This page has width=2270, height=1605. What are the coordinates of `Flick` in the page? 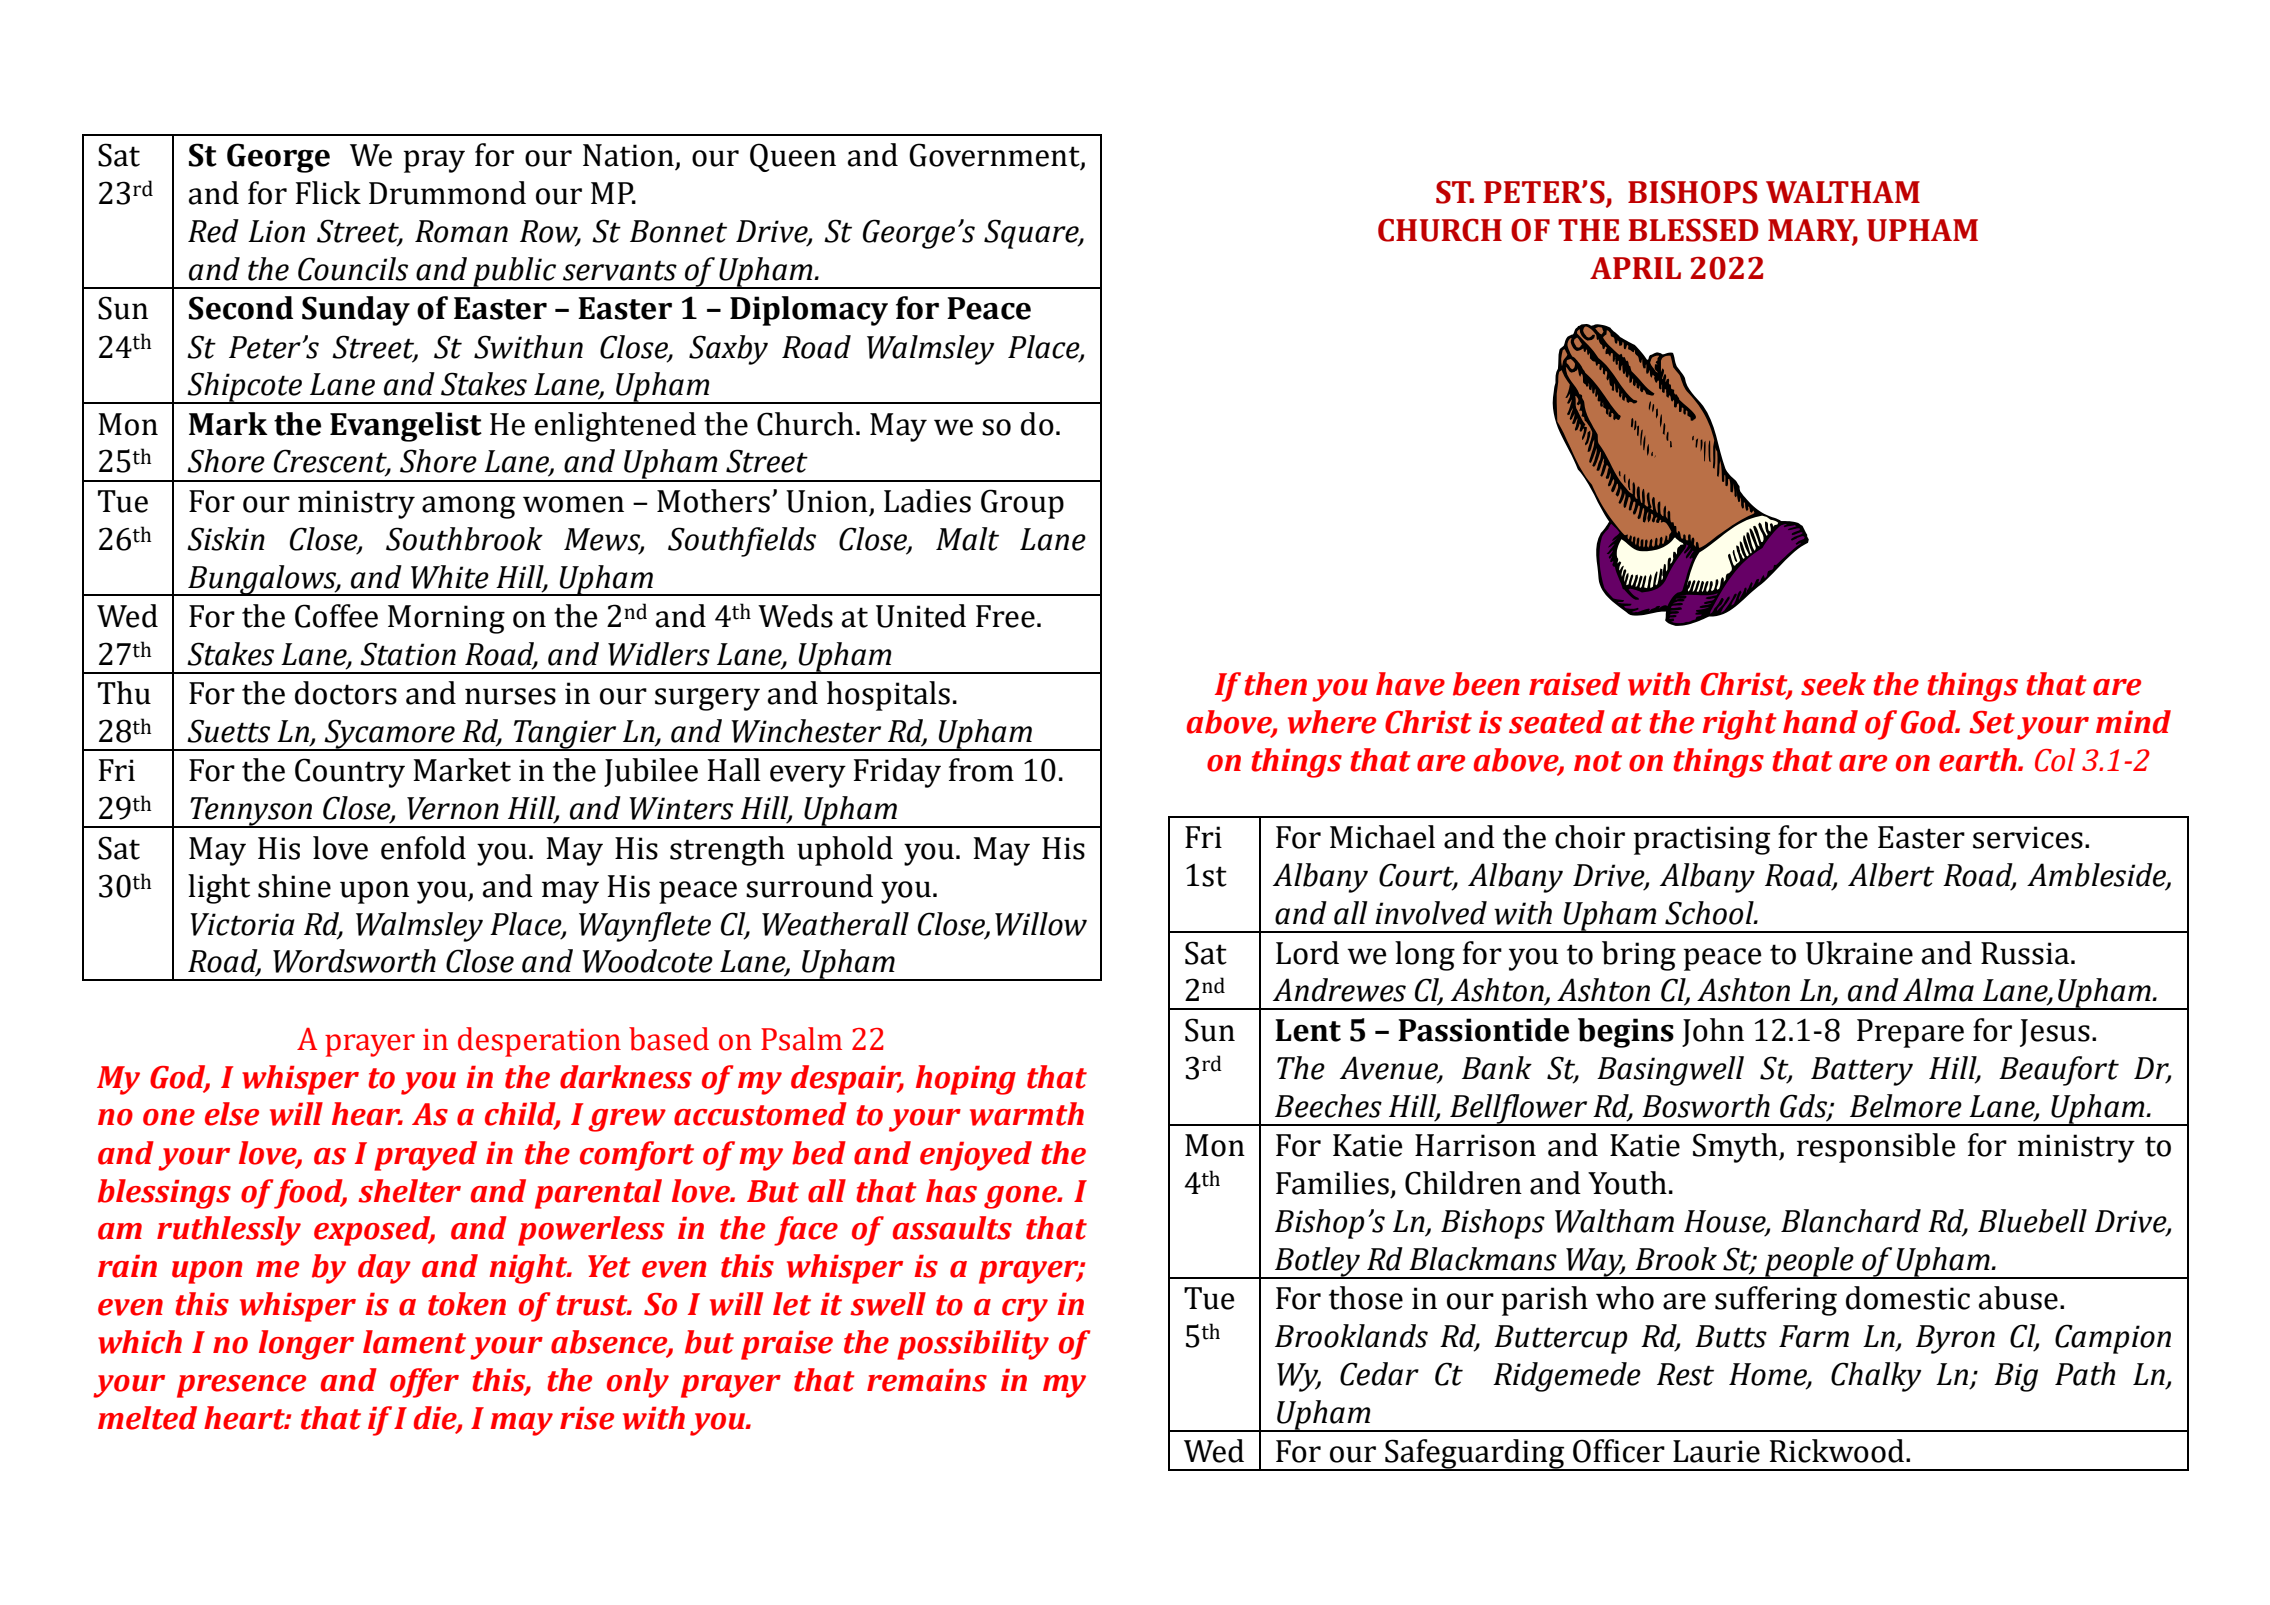 It's located at (328, 193).
